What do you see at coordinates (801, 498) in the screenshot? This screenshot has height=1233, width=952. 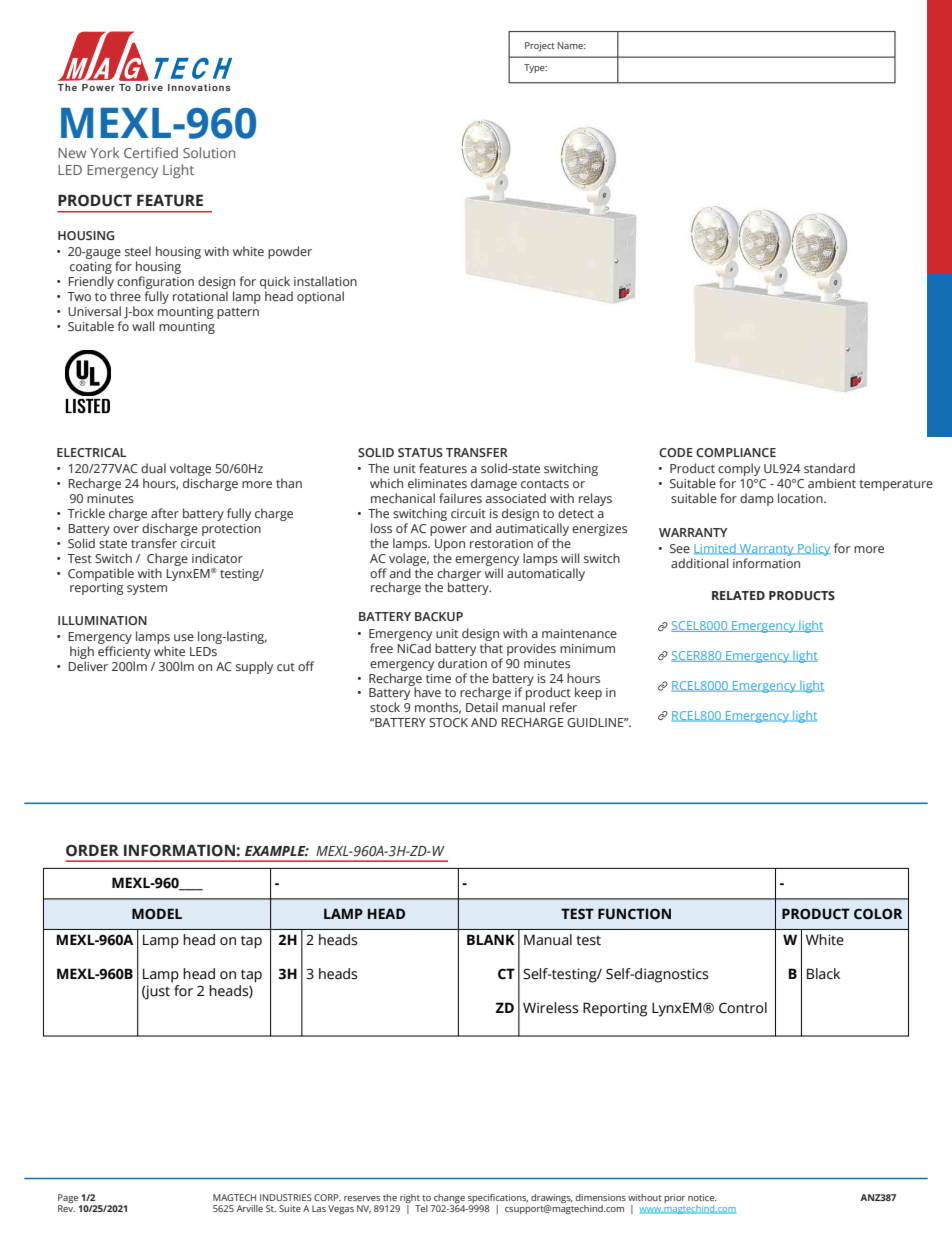 I see `location` at bounding box center [801, 498].
